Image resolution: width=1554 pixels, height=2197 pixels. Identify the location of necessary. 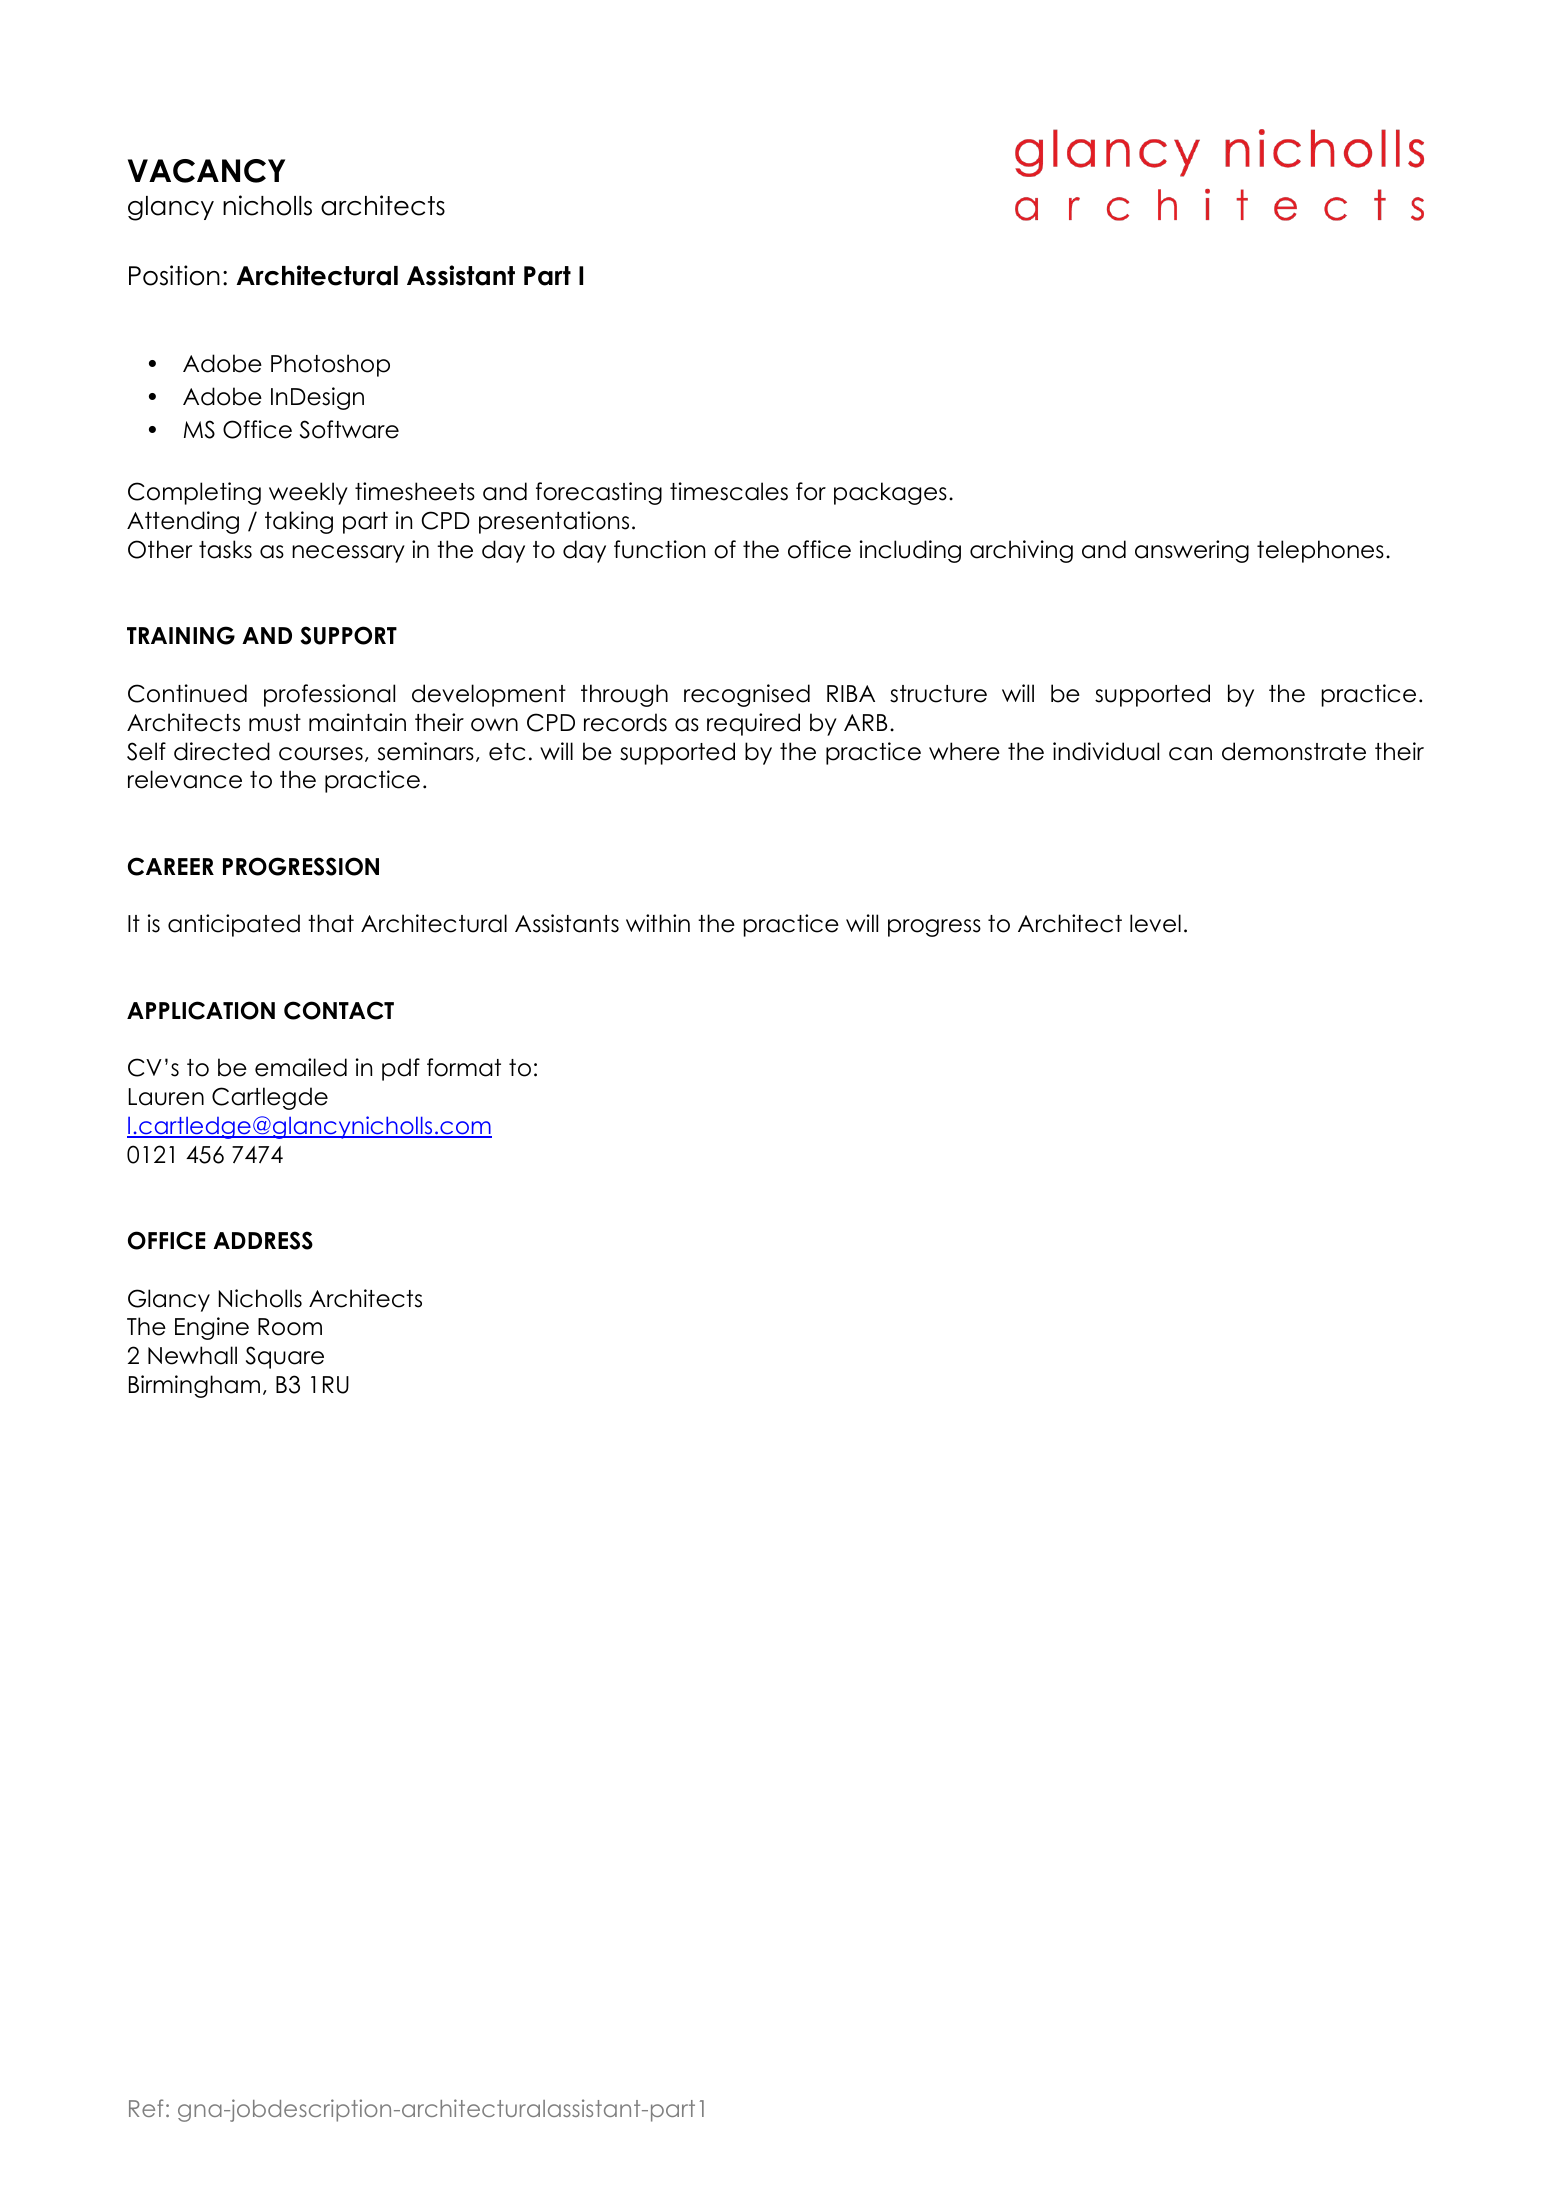
(348, 554).
